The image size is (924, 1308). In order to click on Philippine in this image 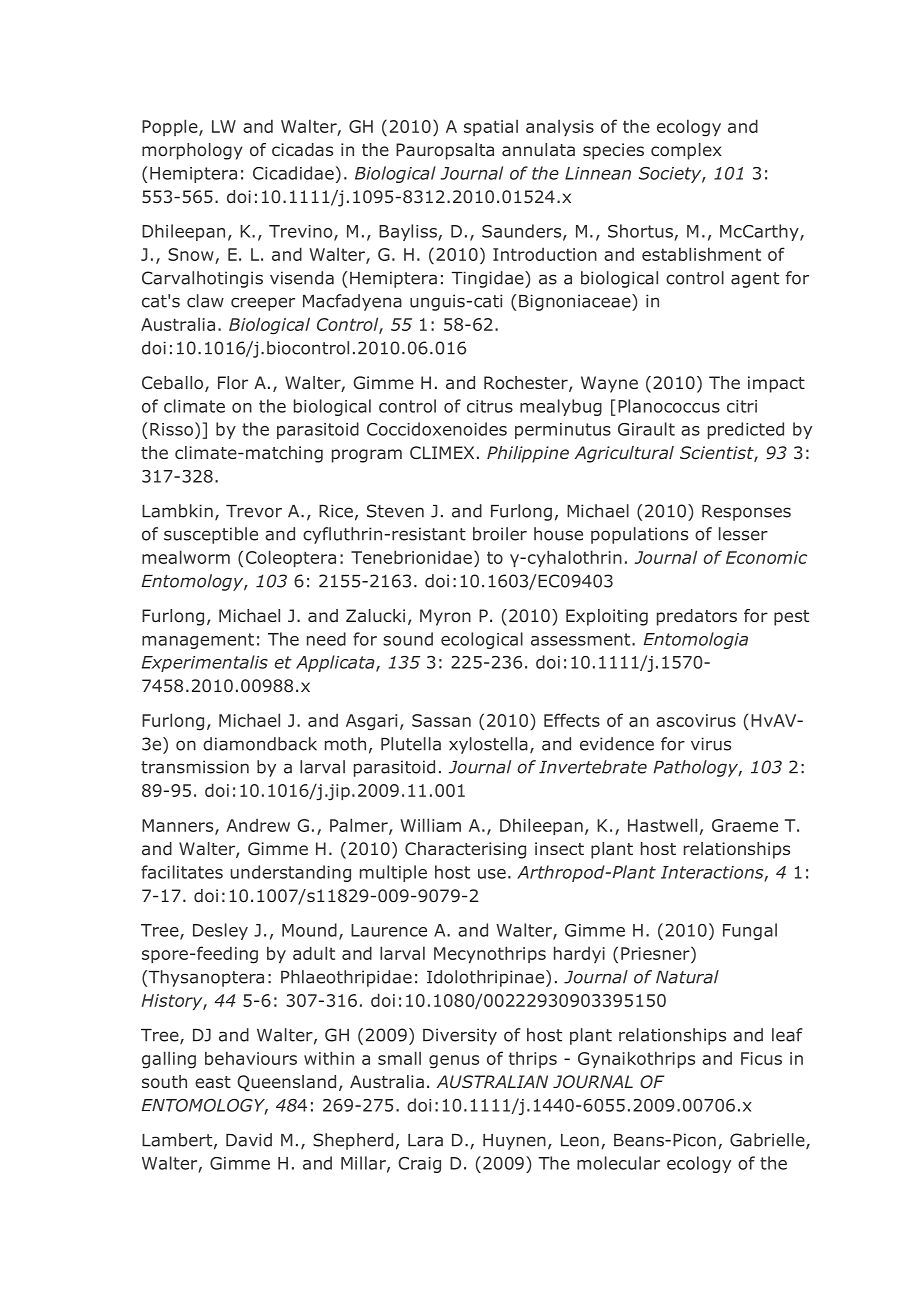, I will do `click(528, 454)`.
